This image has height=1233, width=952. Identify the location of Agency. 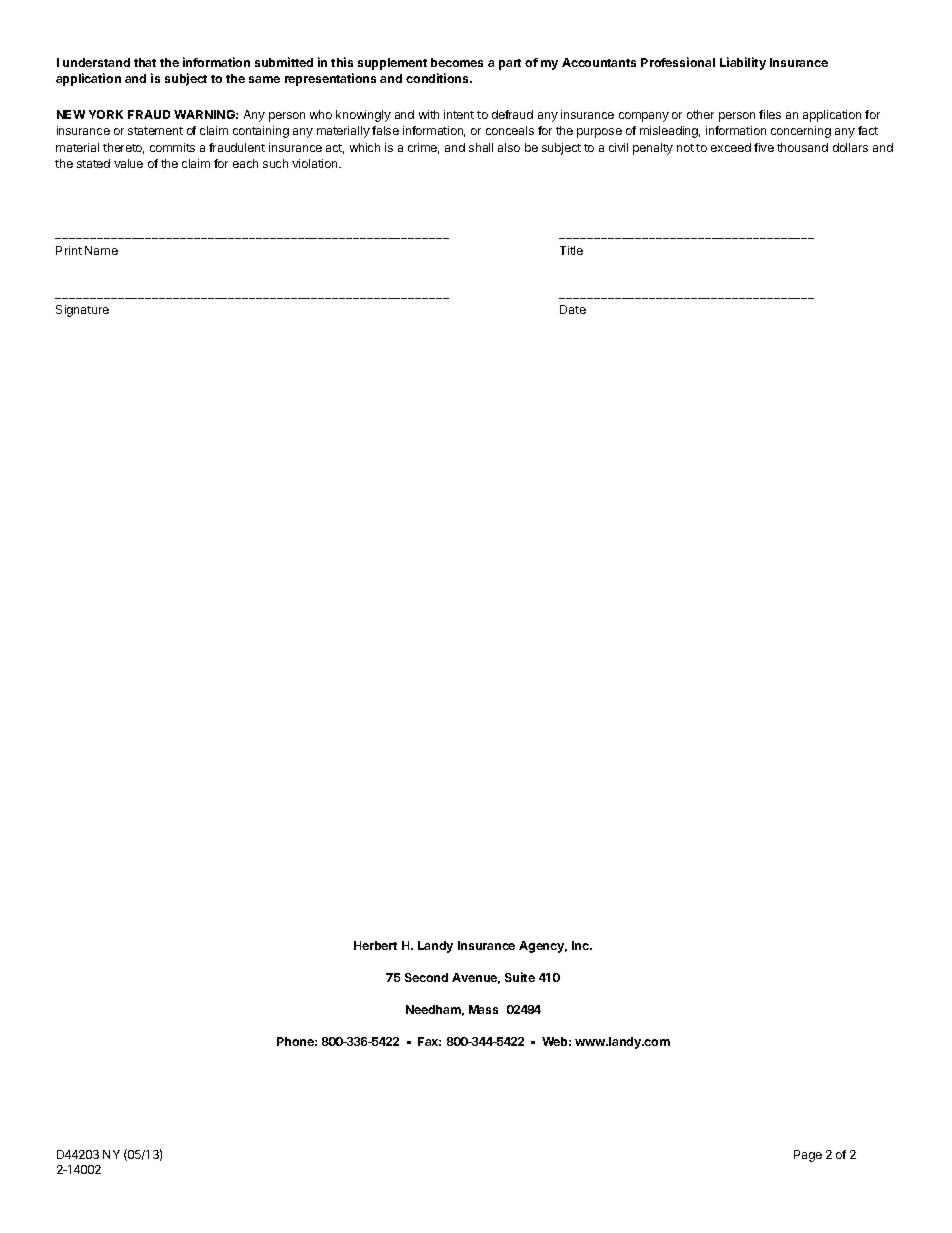
(543, 947).
